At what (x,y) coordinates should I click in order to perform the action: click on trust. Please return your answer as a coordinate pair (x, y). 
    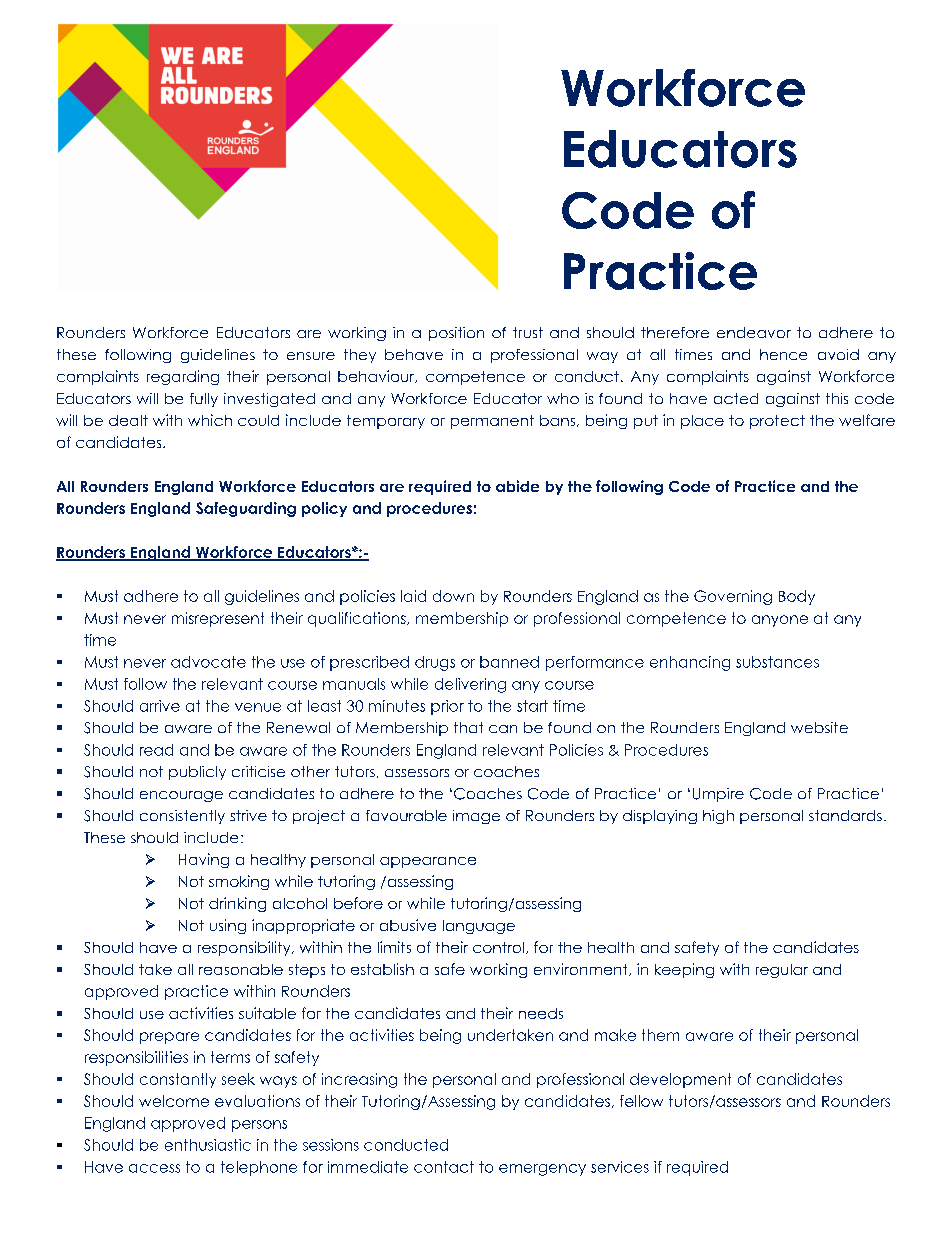
    Looking at the image, I should click on (528, 332).
